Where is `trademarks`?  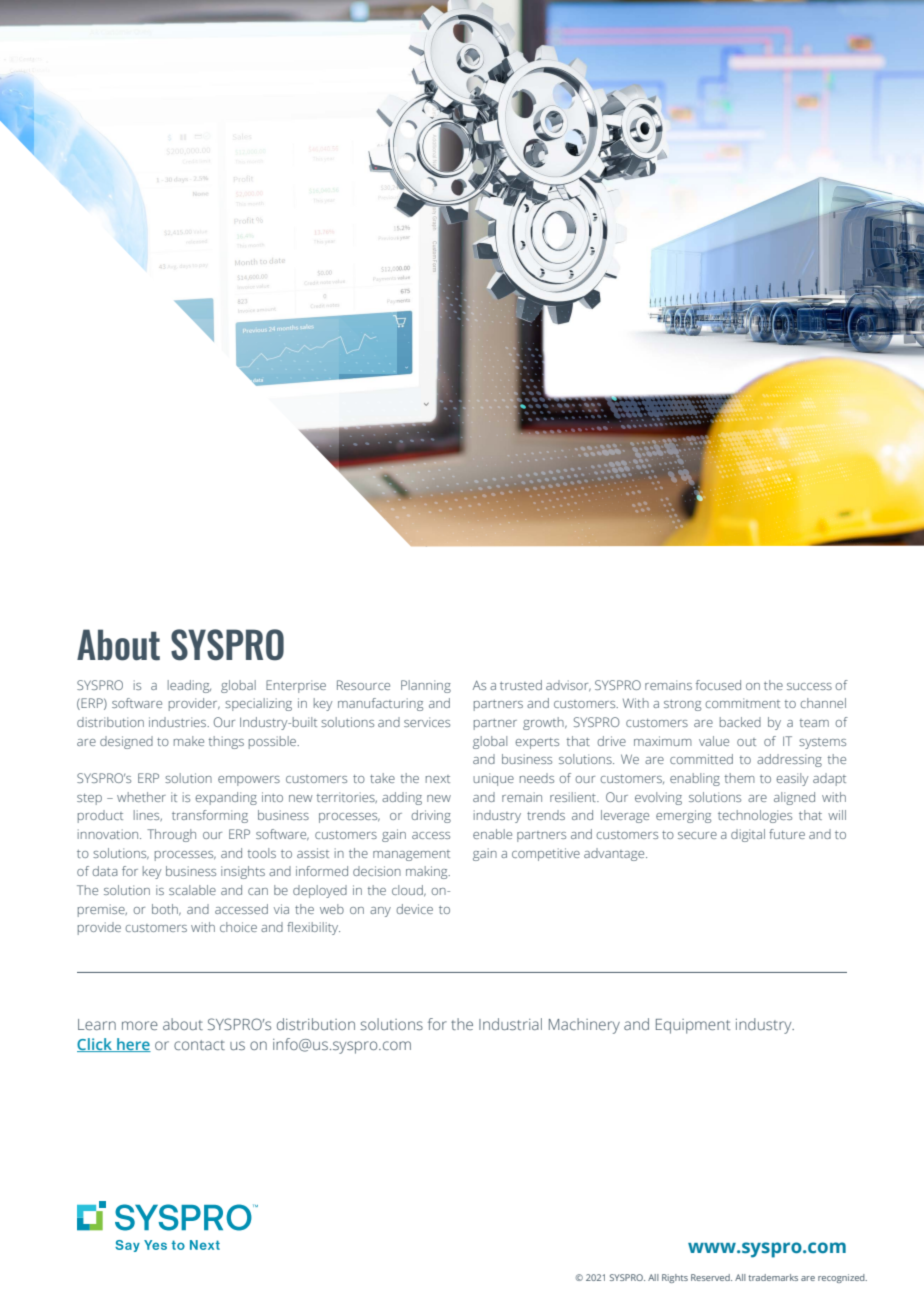 trademarks is located at coordinates (773, 1277).
